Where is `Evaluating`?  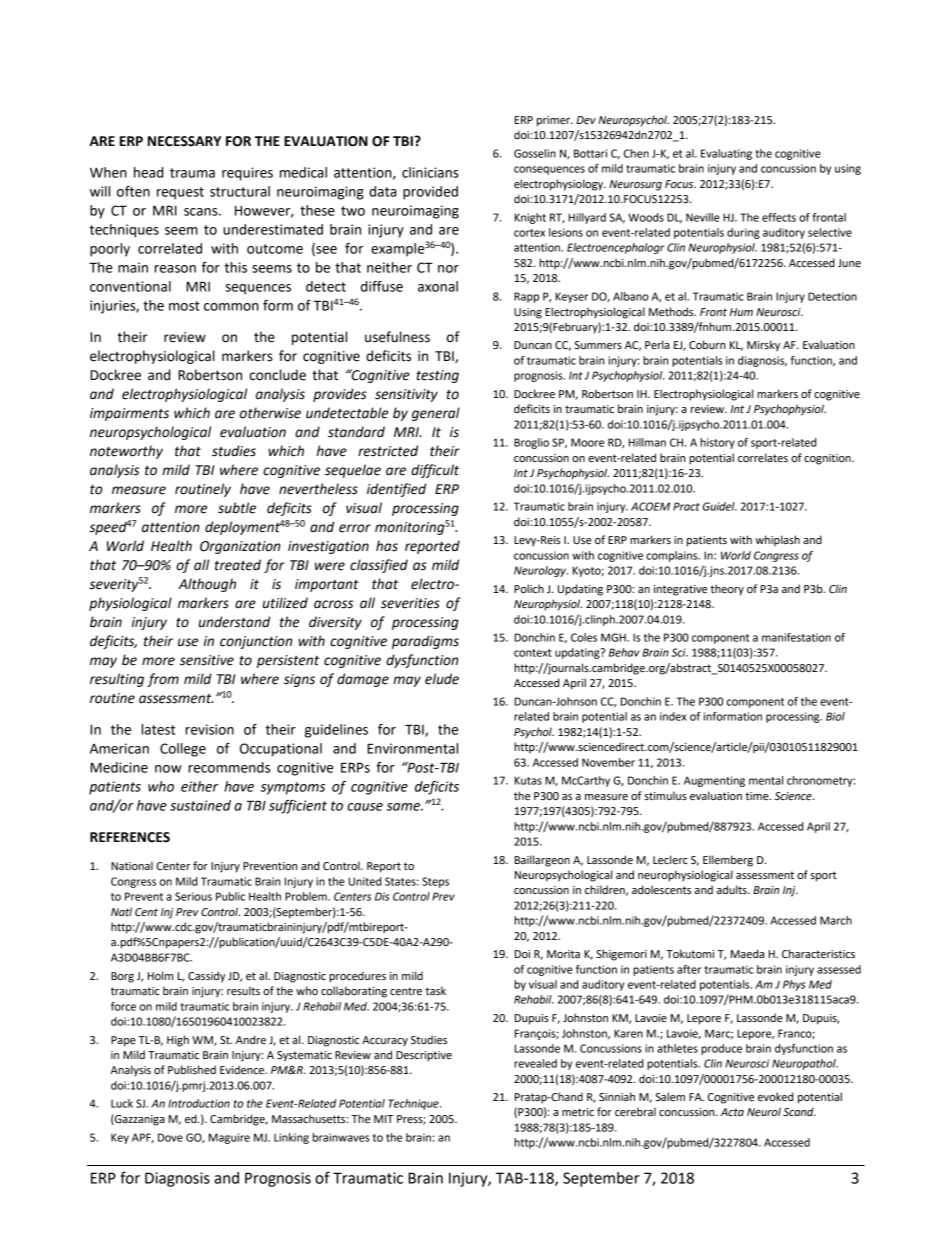 Evaluating is located at coordinates (726, 154).
